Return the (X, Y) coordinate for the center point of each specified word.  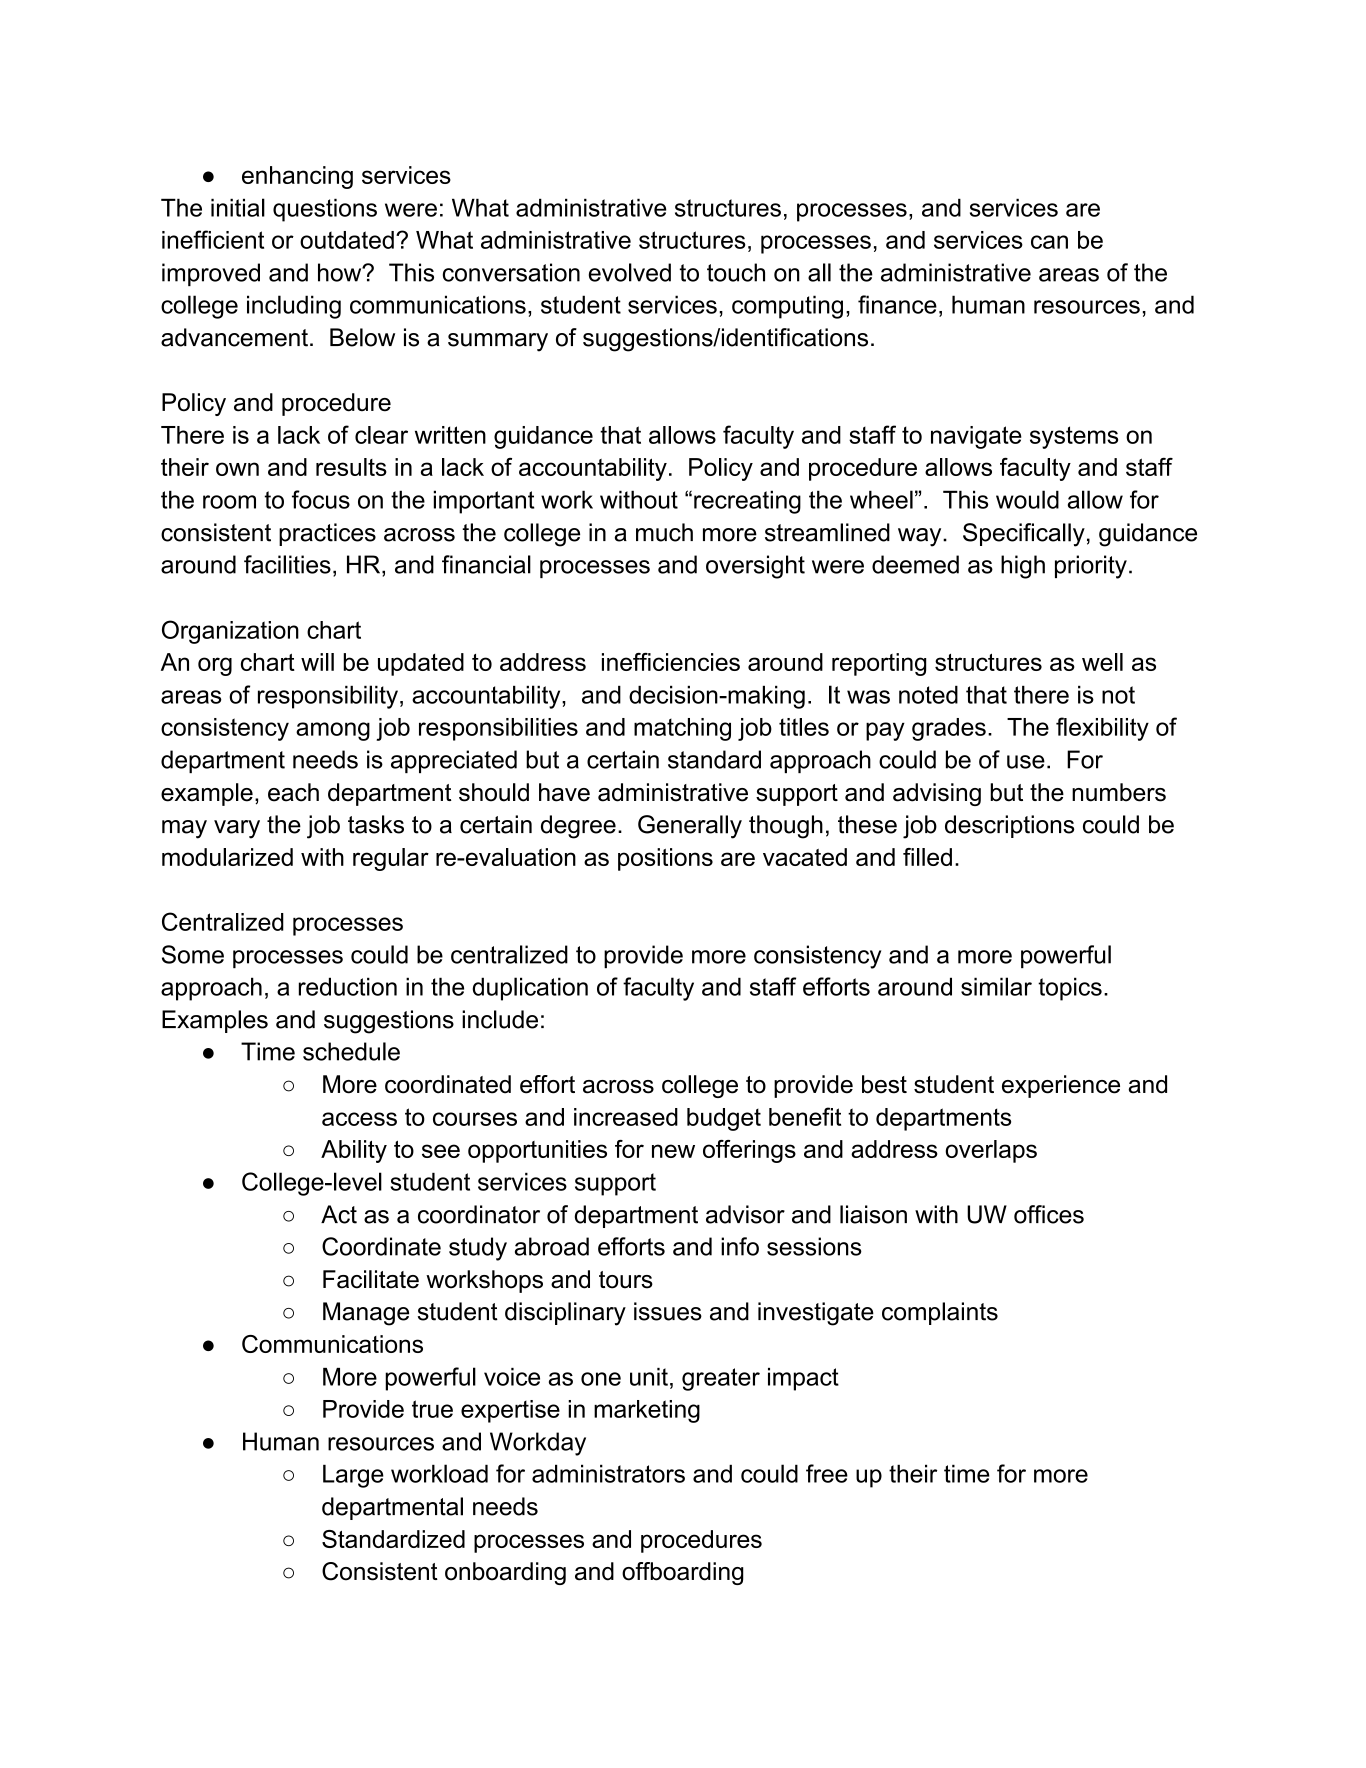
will (317, 662)
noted (928, 694)
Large (353, 1476)
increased (626, 1117)
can (1049, 242)
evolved (630, 272)
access (359, 1119)
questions (325, 210)
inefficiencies (671, 662)
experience (1061, 1086)
